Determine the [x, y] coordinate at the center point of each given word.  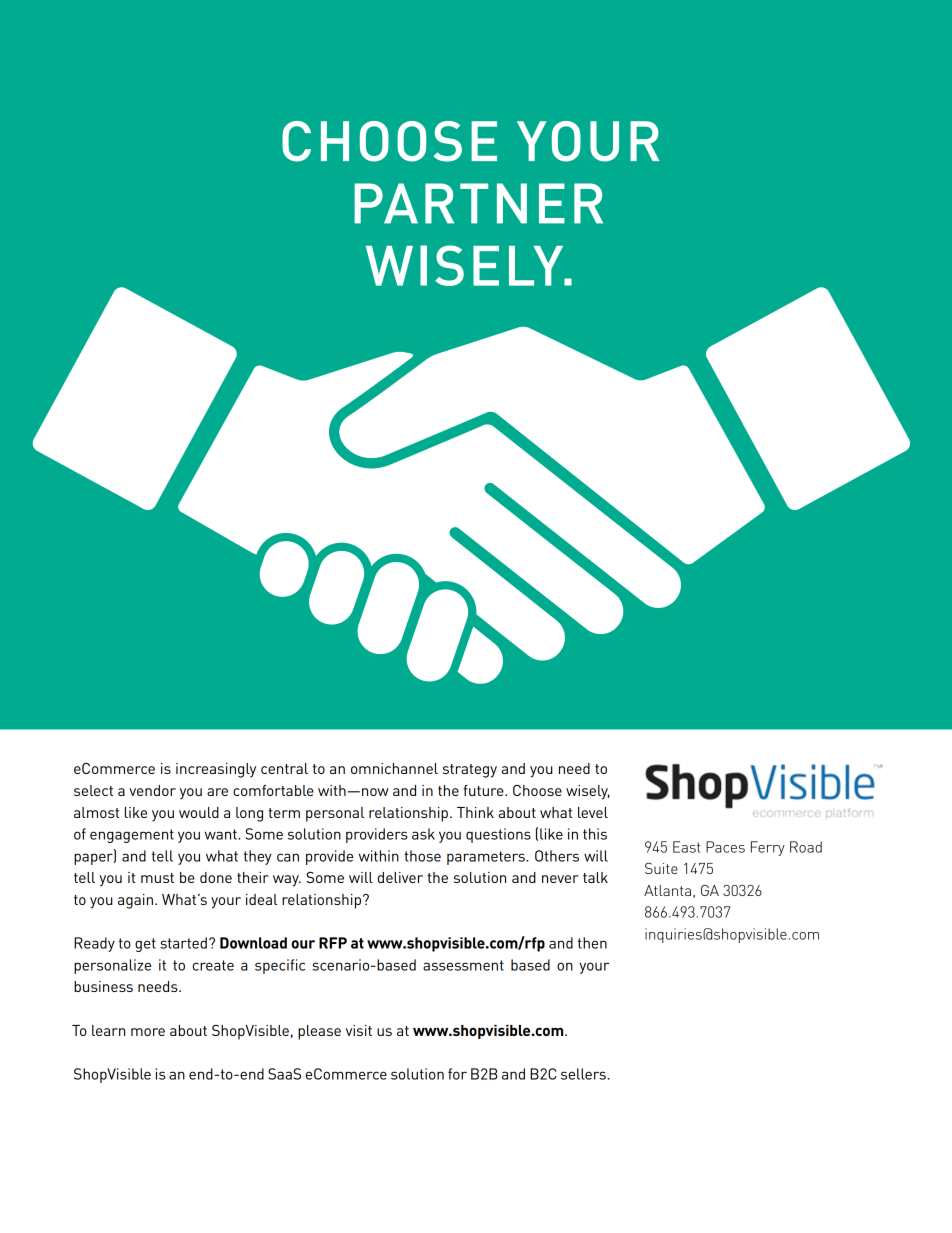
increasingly [216, 770]
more [148, 1032]
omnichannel [394, 768]
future [484, 790]
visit [359, 1030]
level [593, 812]
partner [478, 203]
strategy [470, 771]
